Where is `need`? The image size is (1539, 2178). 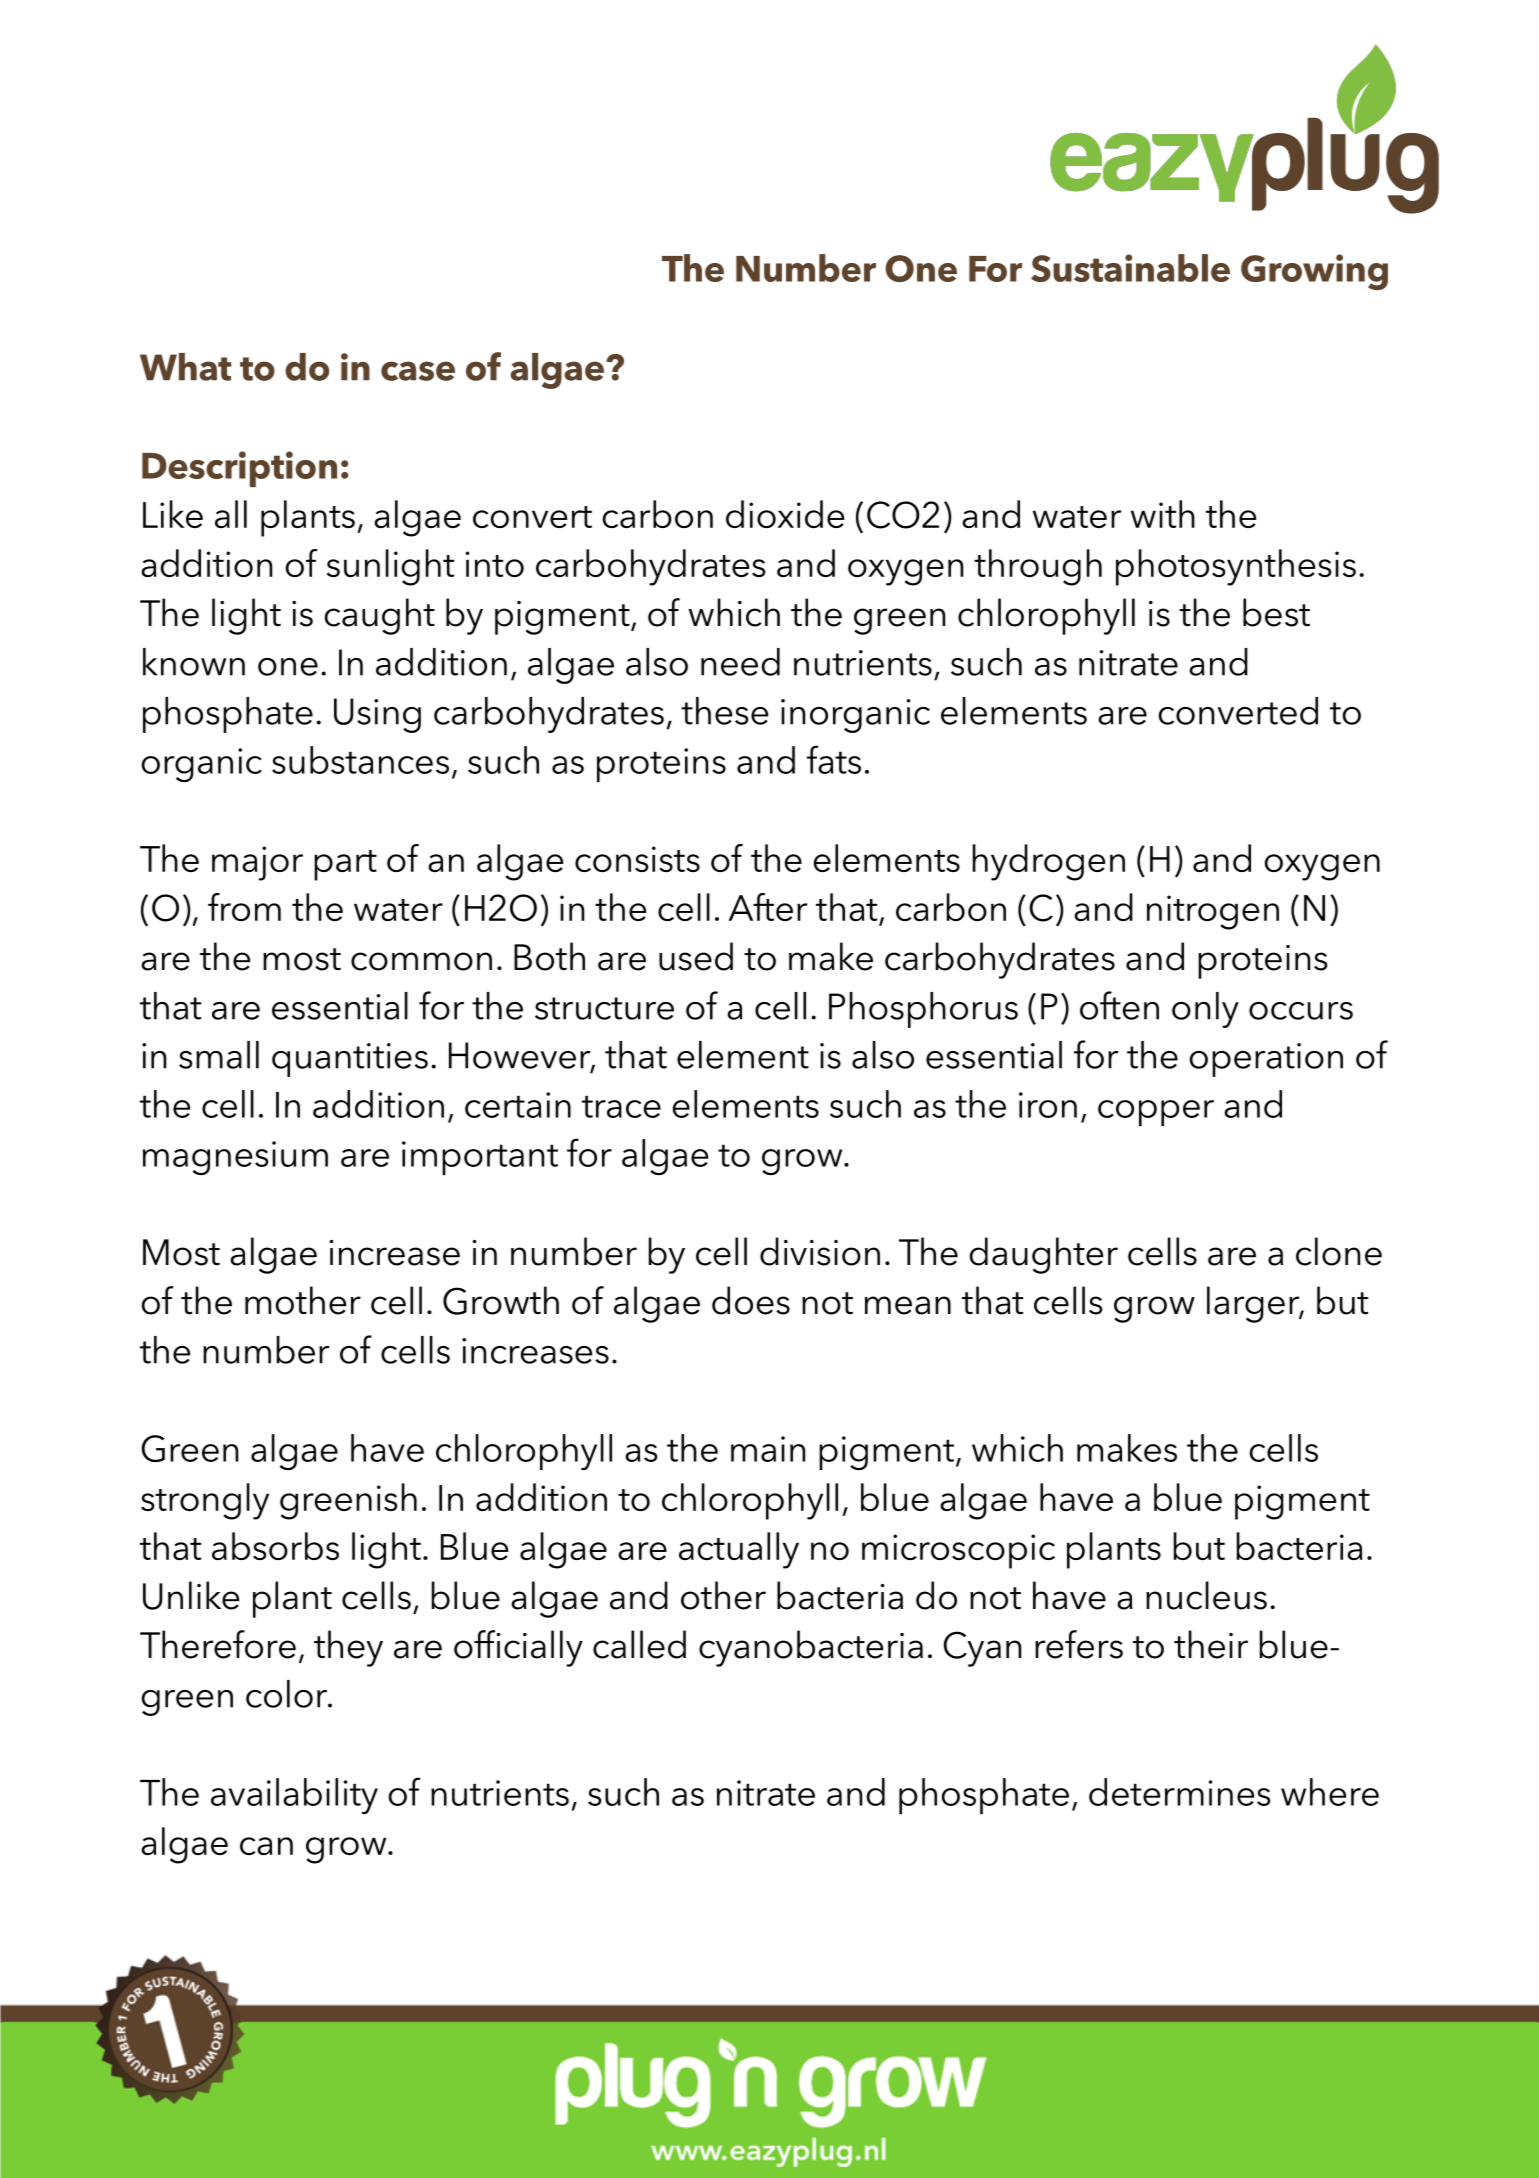
need is located at coordinates (740, 662).
